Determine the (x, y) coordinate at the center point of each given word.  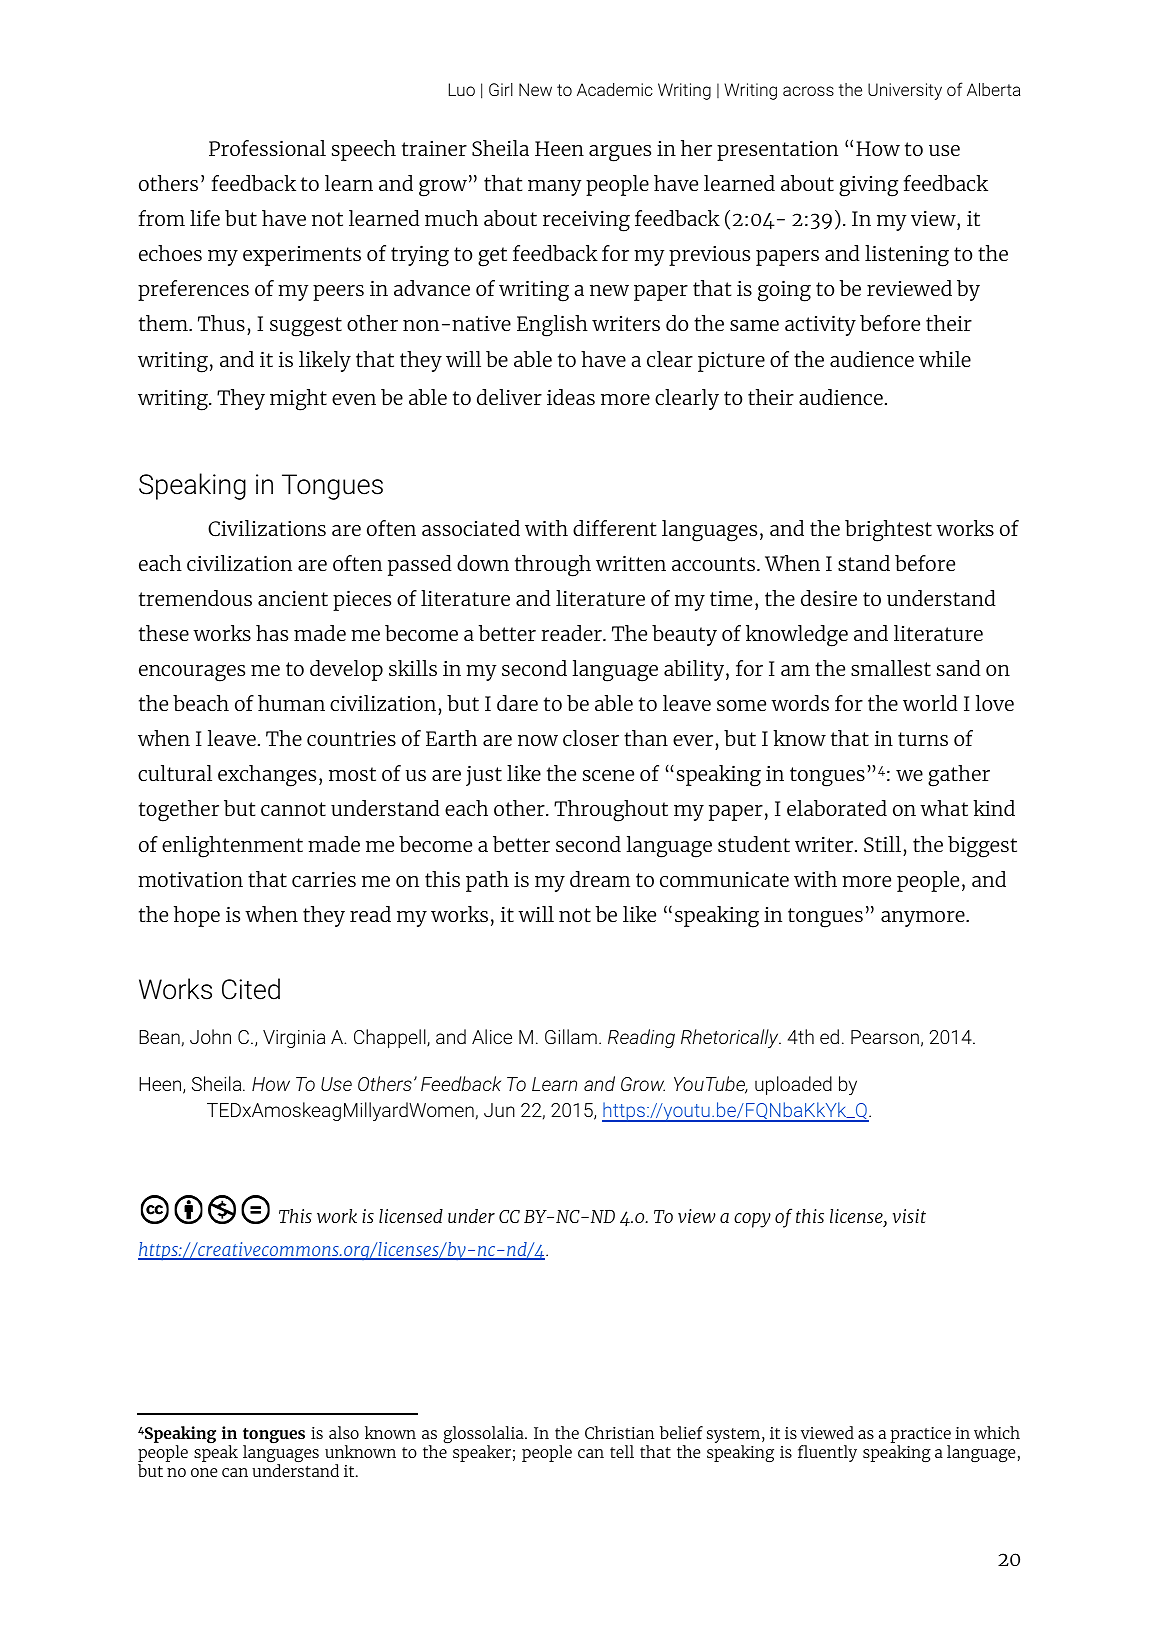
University (905, 91)
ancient (293, 598)
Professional (267, 148)
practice (921, 1436)
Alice (492, 1036)
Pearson (885, 1037)
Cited (251, 989)
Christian (619, 1432)
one (204, 1472)
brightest (888, 531)
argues (620, 153)
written (631, 563)
